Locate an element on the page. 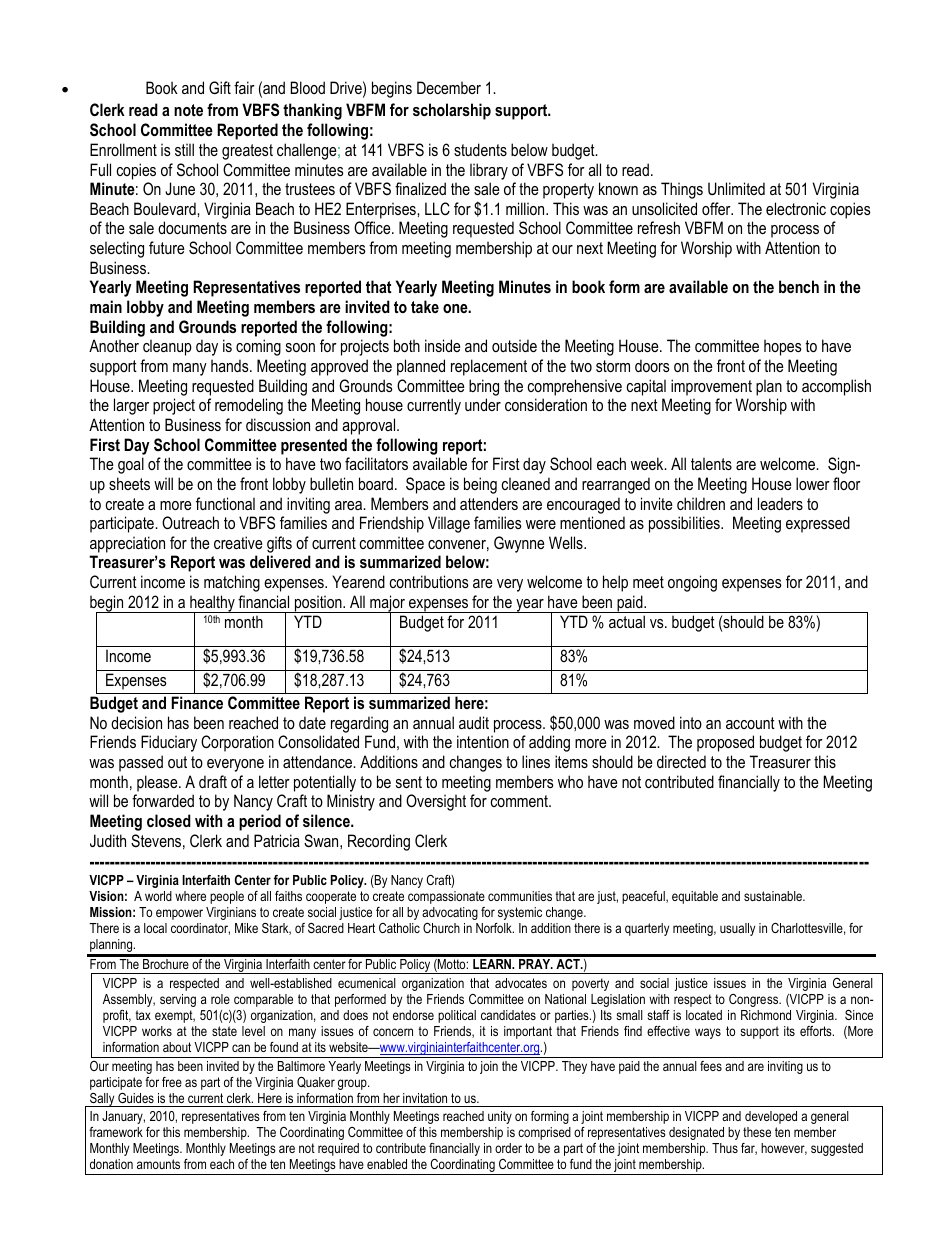 Image resolution: width=952 pixels, height=1233 pixels. sustainable is located at coordinates (774, 896).
